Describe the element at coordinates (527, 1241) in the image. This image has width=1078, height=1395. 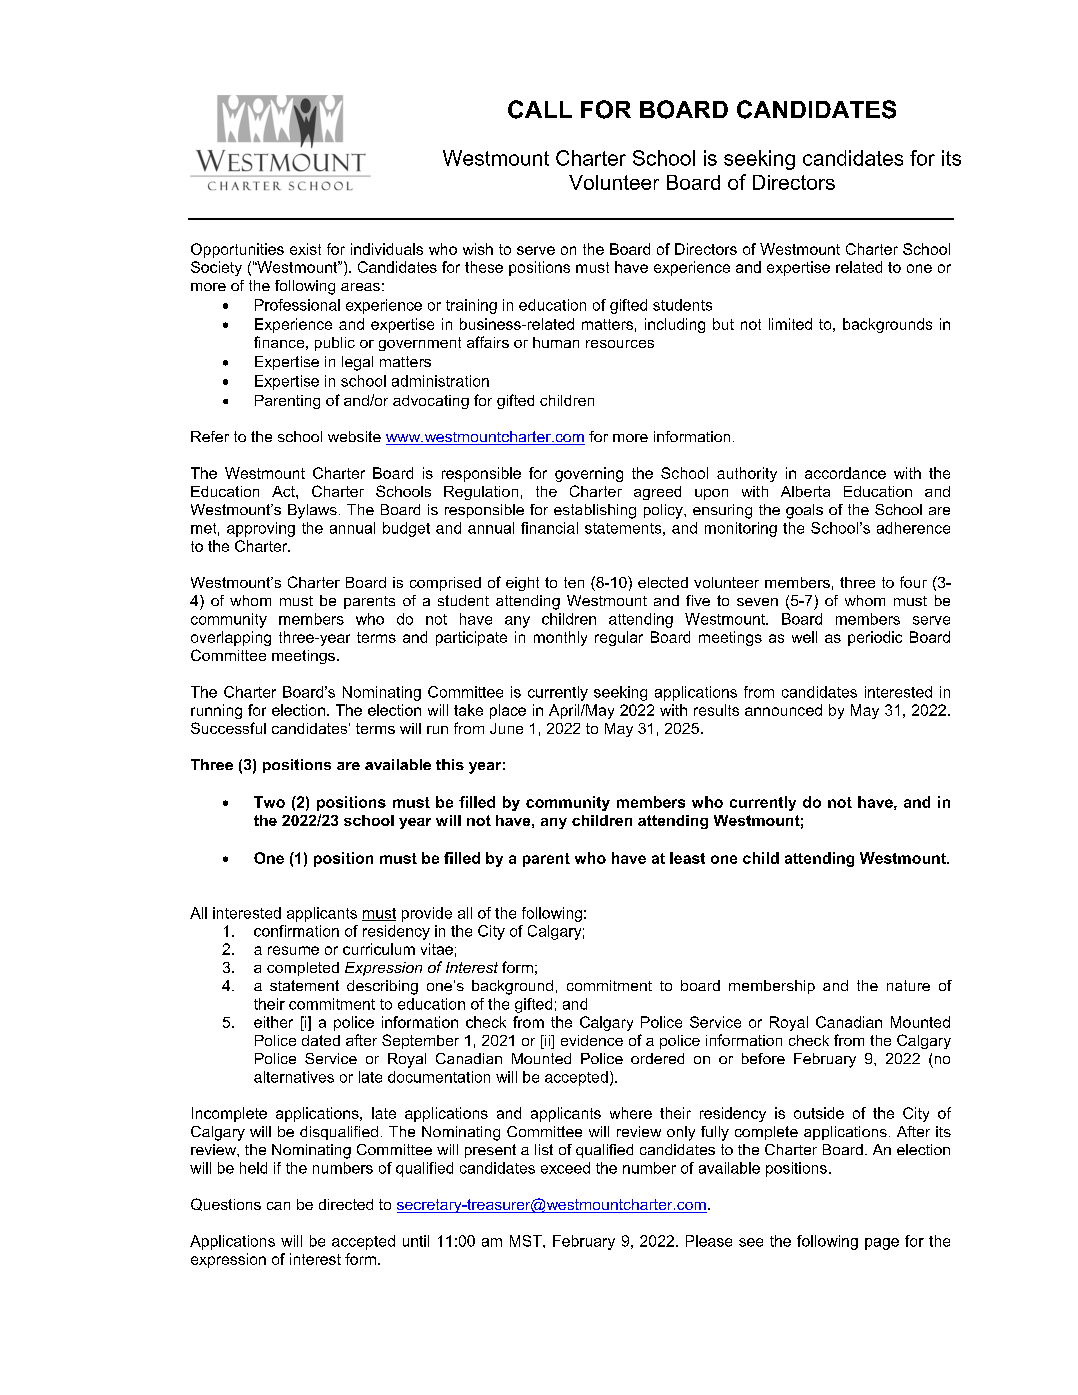
I see `MST` at that location.
